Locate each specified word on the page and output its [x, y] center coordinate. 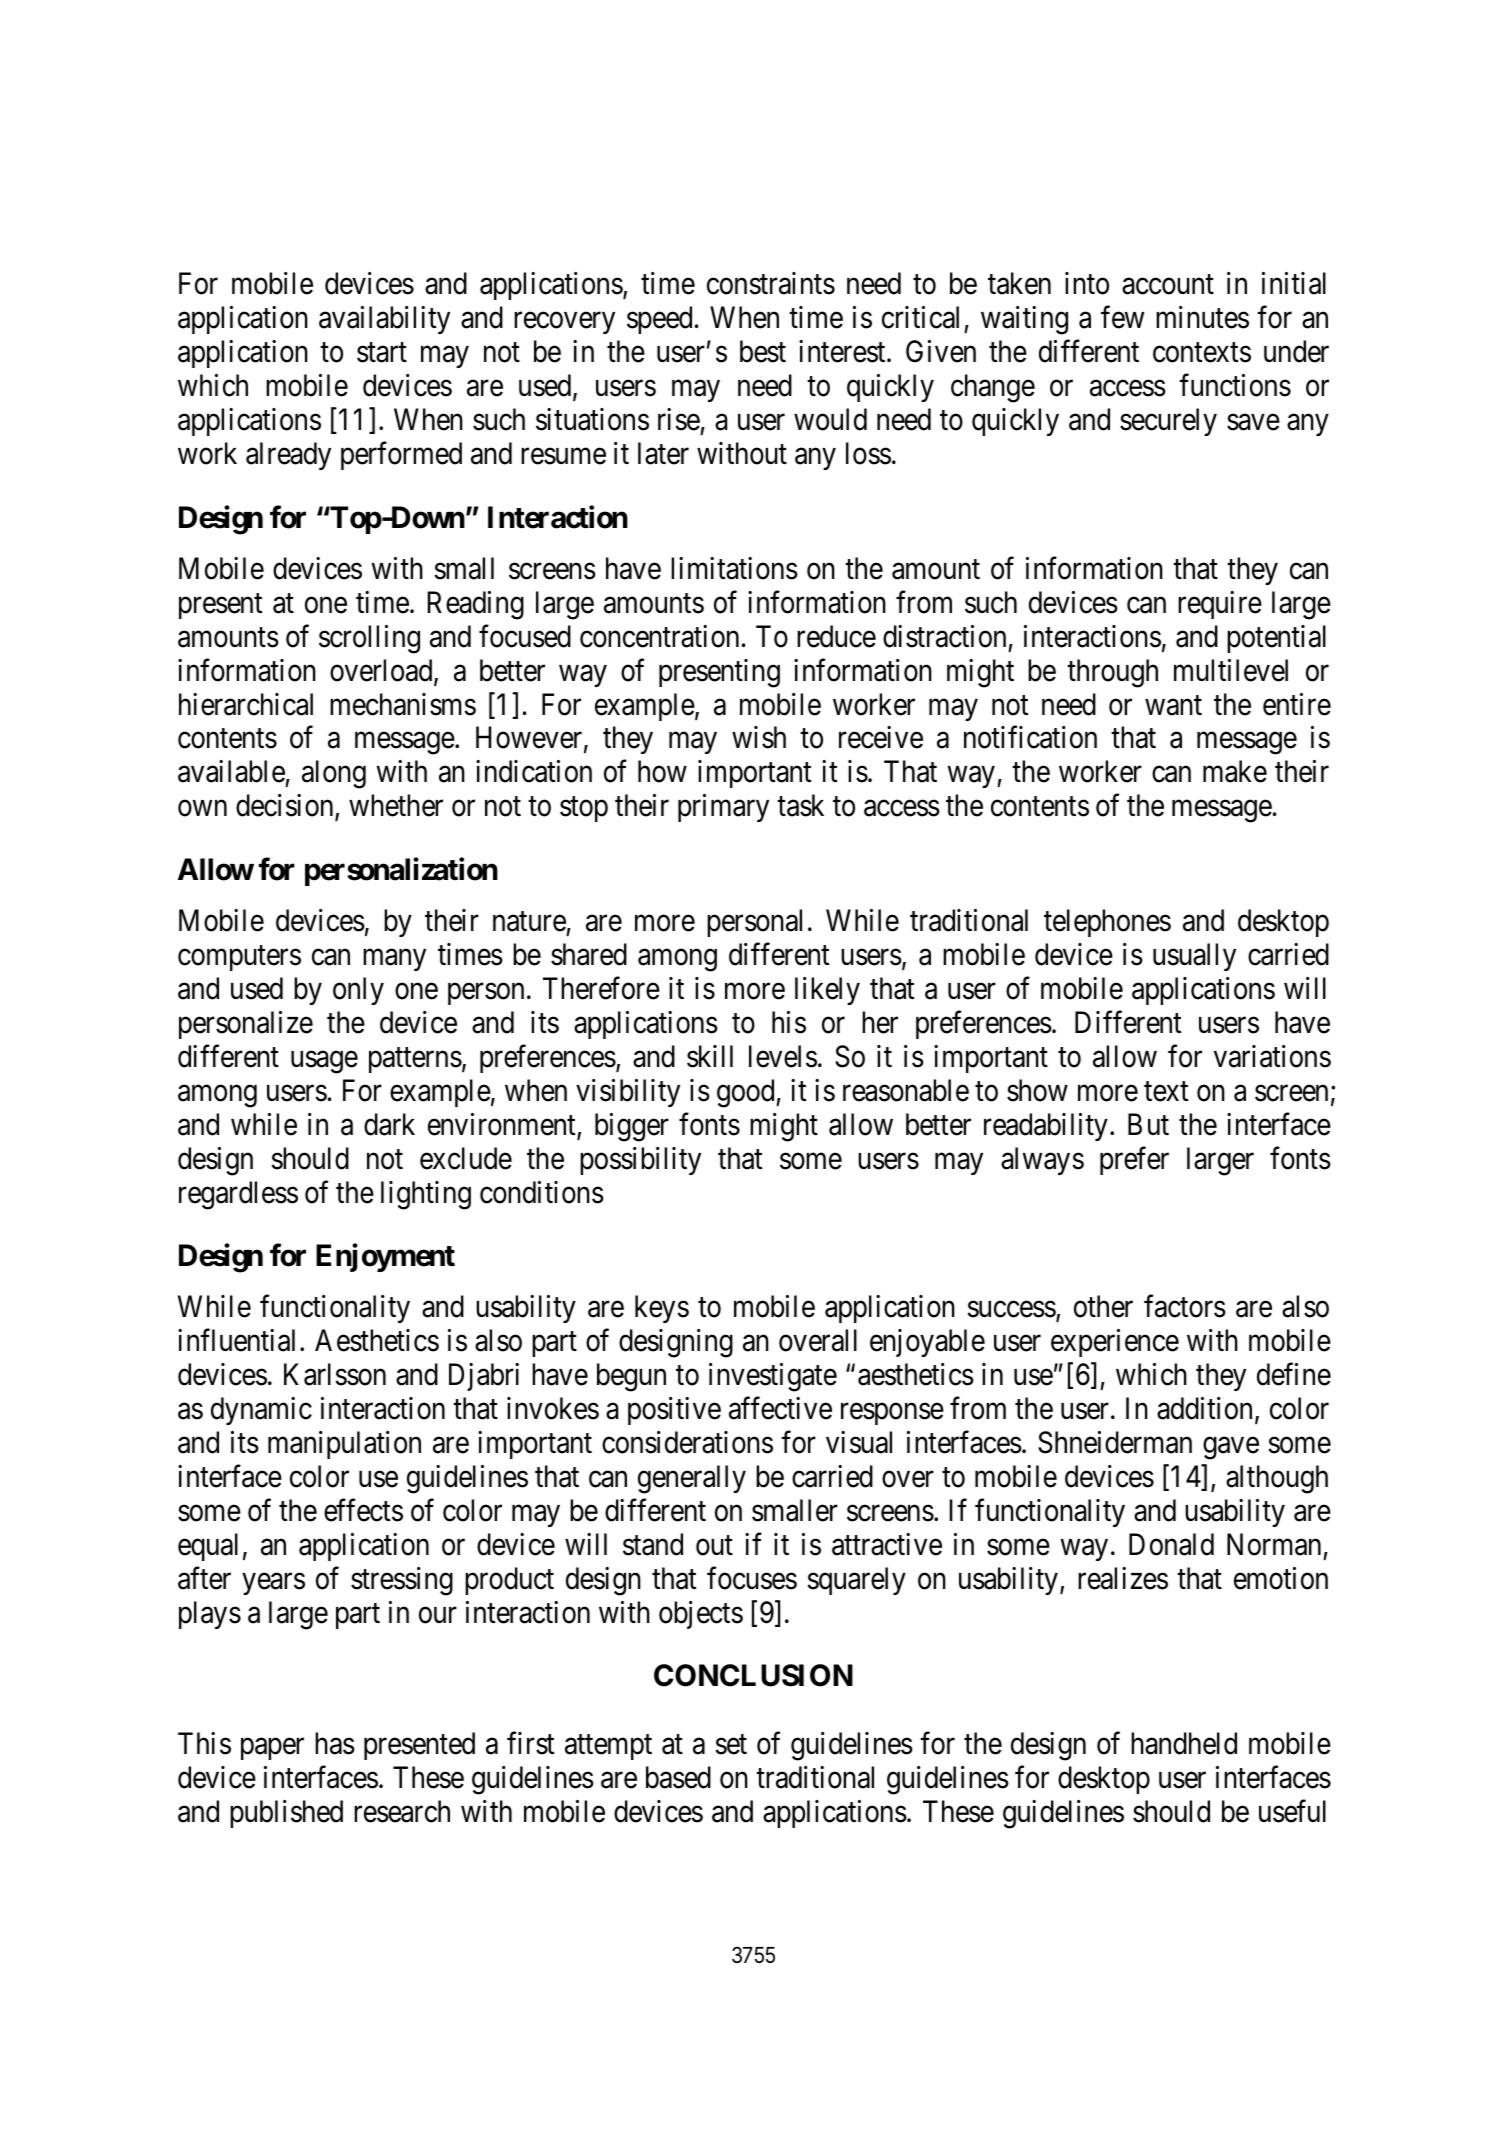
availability [384, 320]
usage [324, 1062]
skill [710, 1056]
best [763, 351]
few [1122, 317]
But [1148, 1124]
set [731, 1745]
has [335, 1743]
